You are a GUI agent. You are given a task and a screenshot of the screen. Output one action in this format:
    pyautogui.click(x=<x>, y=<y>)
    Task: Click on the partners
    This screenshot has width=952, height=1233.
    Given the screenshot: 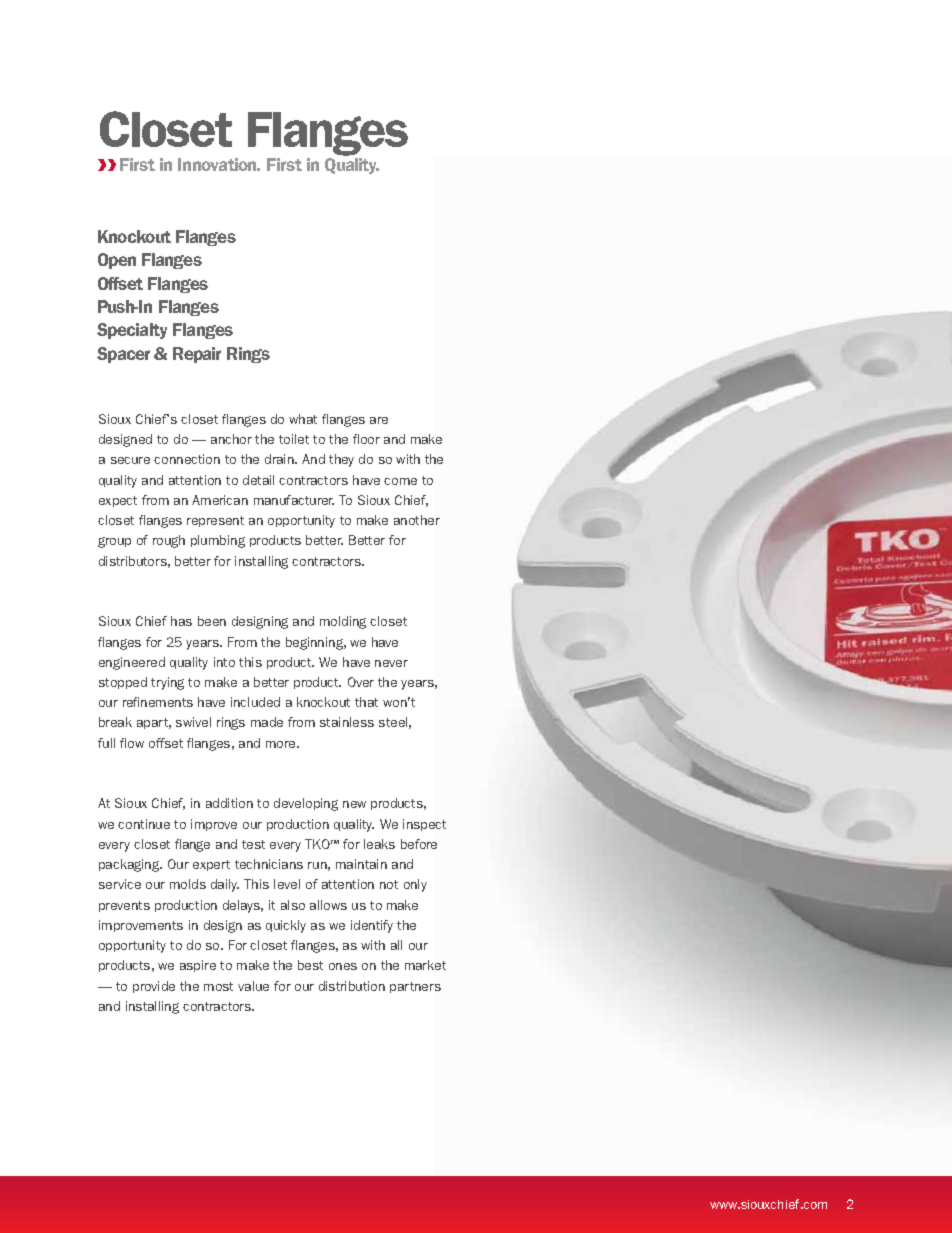 What is the action you would take?
    pyautogui.click(x=415, y=987)
